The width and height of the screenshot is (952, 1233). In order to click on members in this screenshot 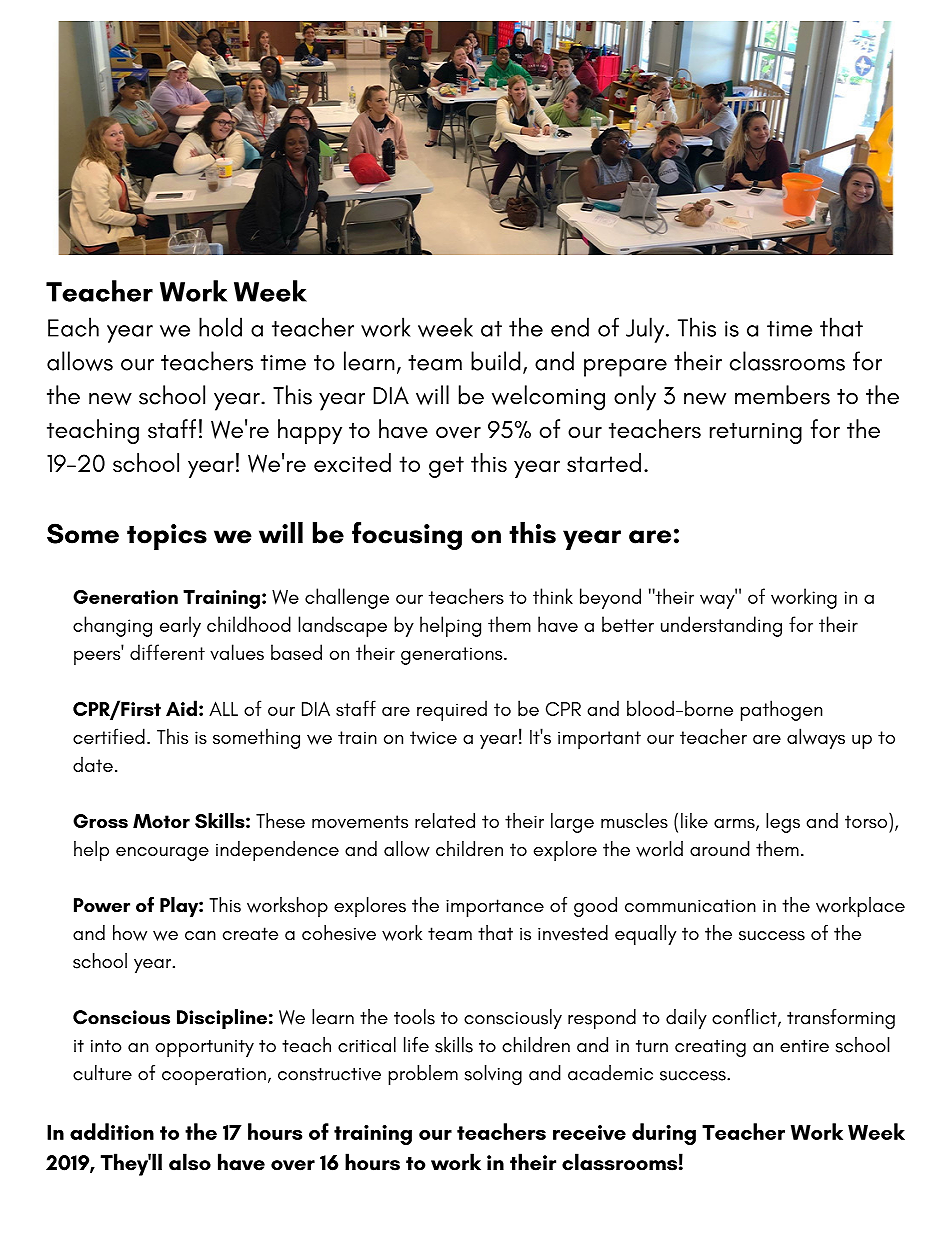, I will do `click(782, 395)`.
